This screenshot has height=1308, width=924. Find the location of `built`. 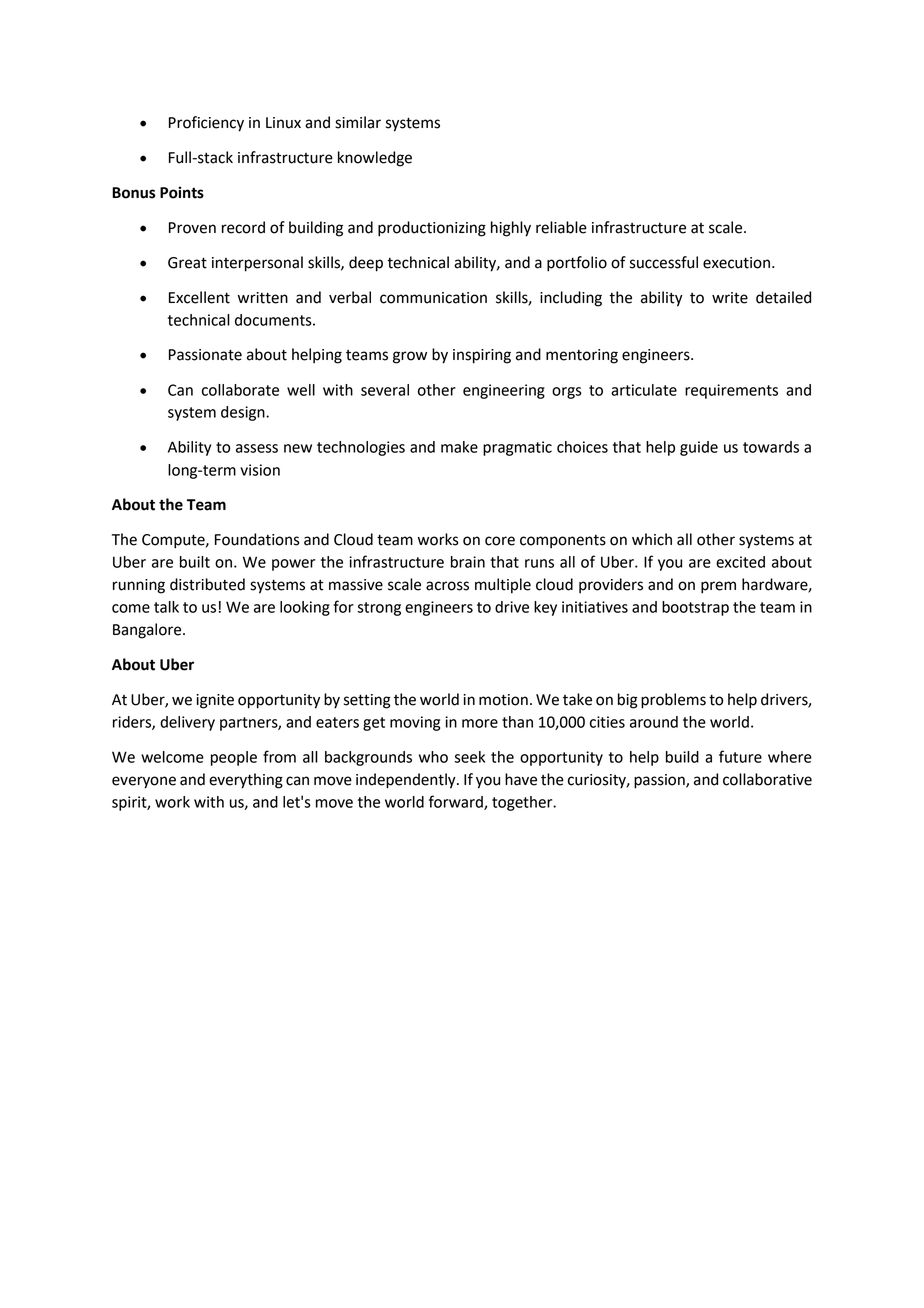

built is located at coordinates (195, 562).
